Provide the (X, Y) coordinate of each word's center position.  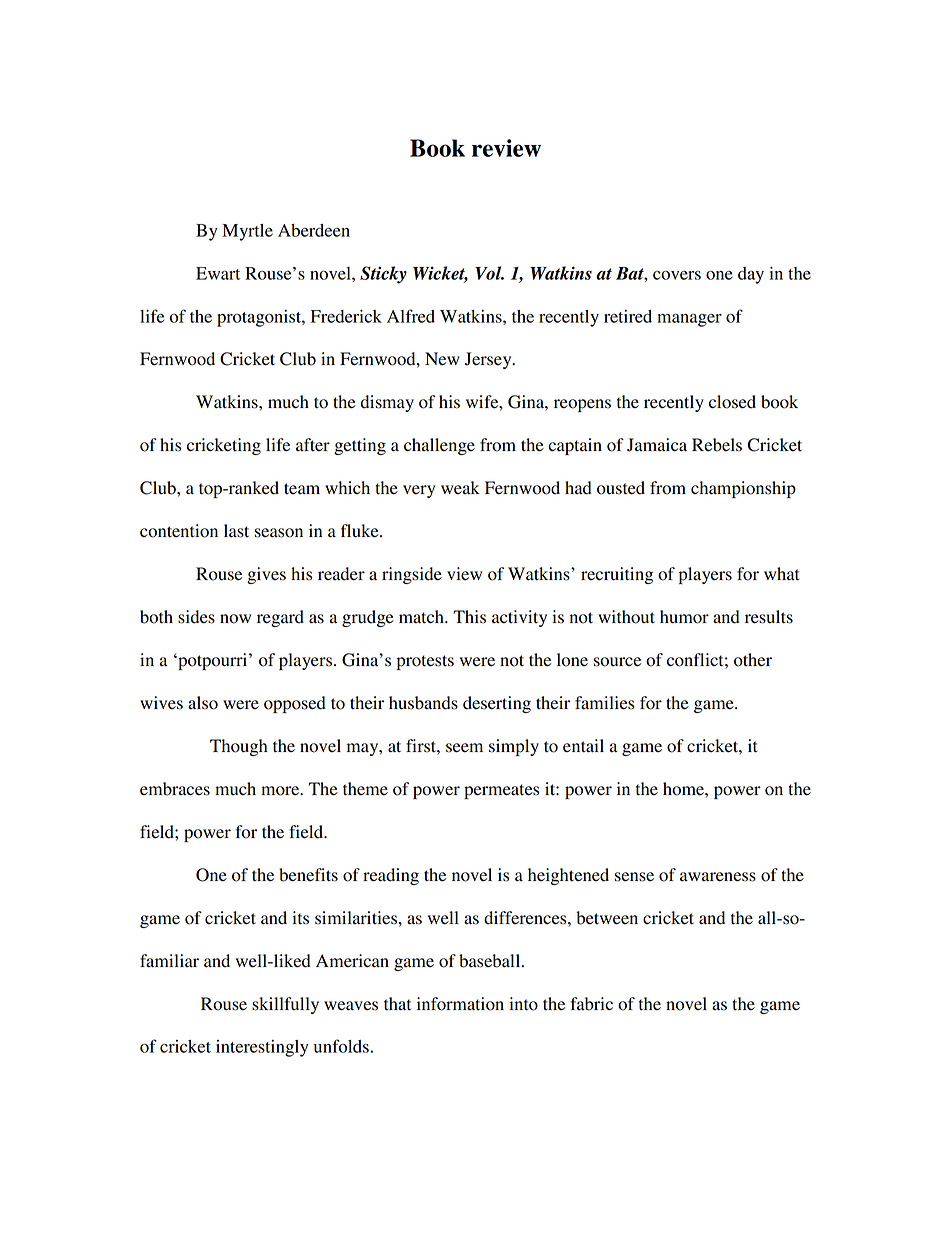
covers (677, 275)
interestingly (262, 1048)
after (313, 444)
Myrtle (247, 232)
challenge (439, 446)
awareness (718, 877)
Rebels (717, 445)
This (469, 617)
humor (684, 617)
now (235, 619)
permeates (501, 791)
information (460, 1004)
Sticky (383, 275)
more (281, 791)
